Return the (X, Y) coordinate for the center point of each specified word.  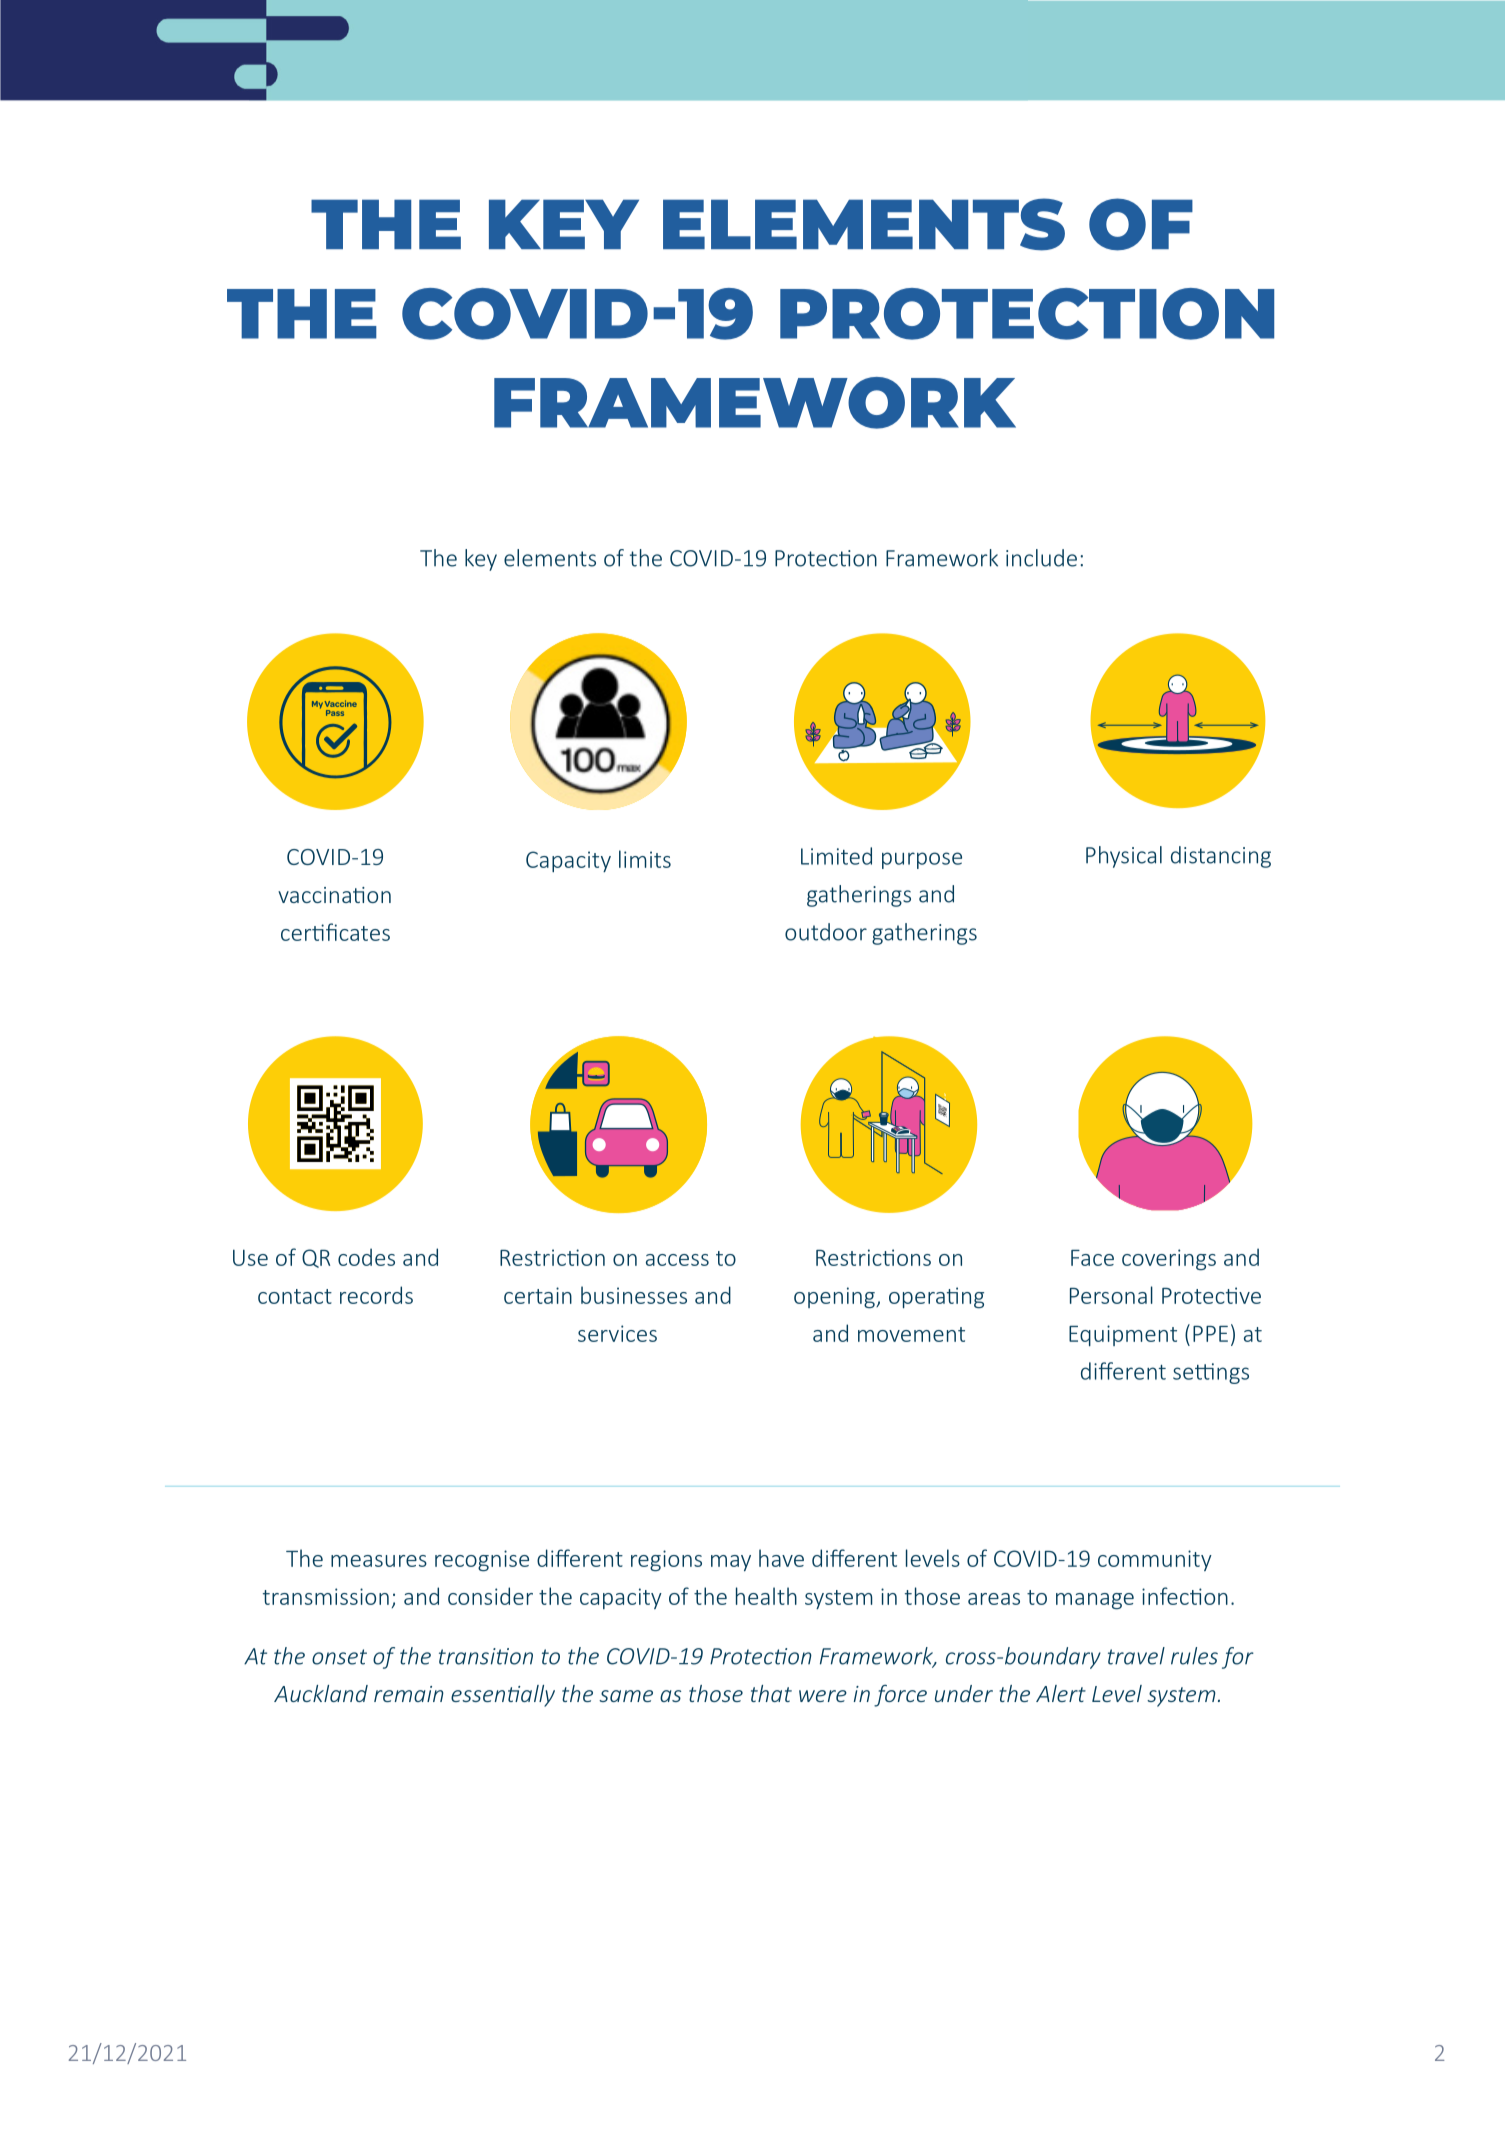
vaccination (334, 895)
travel (1136, 1656)
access (677, 1260)
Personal (1111, 1295)
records (376, 1295)
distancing (1221, 857)
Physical (1124, 857)
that (771, 1693)
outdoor (826, 932)
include (1041, 558)
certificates (335, 932)
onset (339, 1657)
